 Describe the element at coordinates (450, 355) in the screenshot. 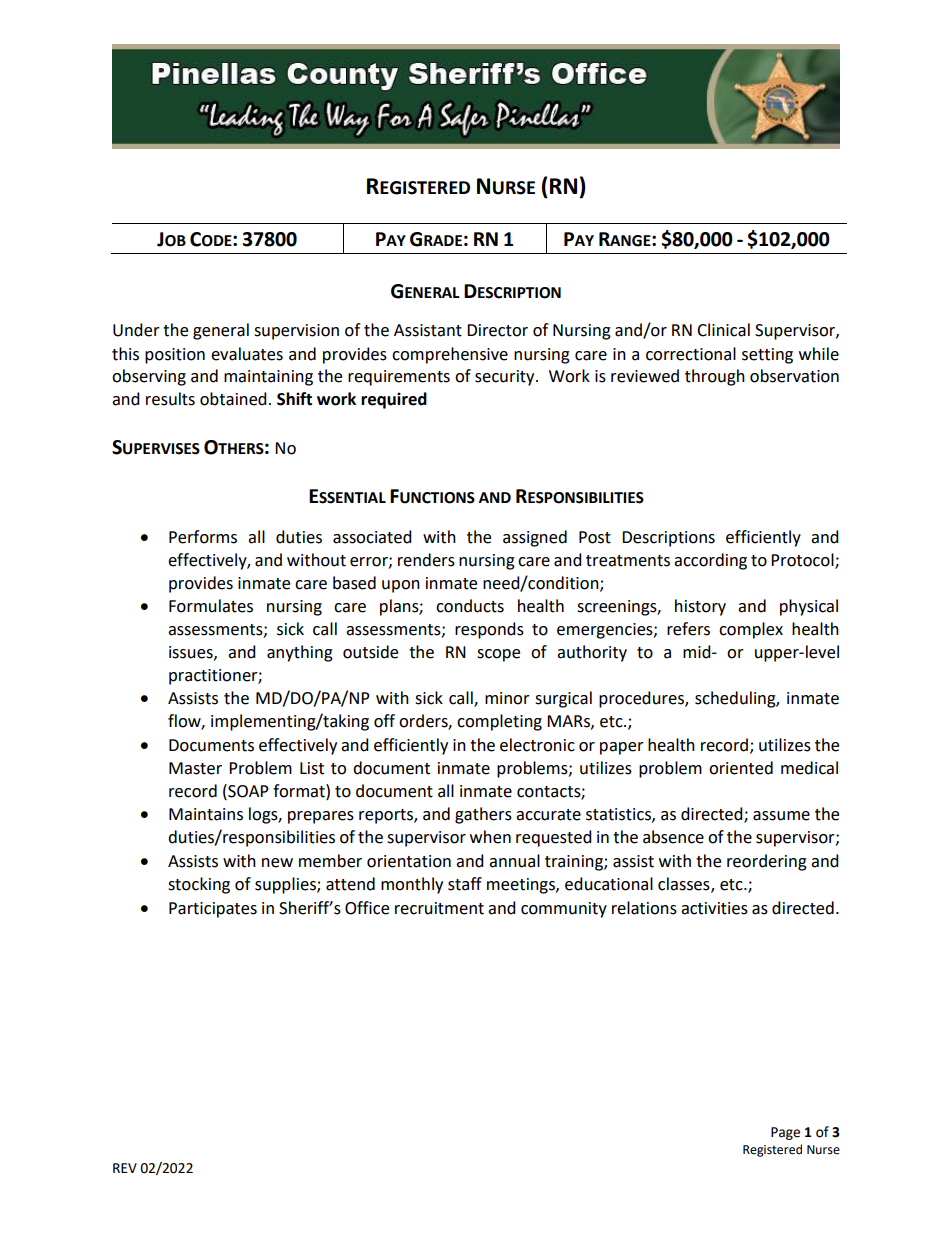

I see `comprehensive` at that location.
